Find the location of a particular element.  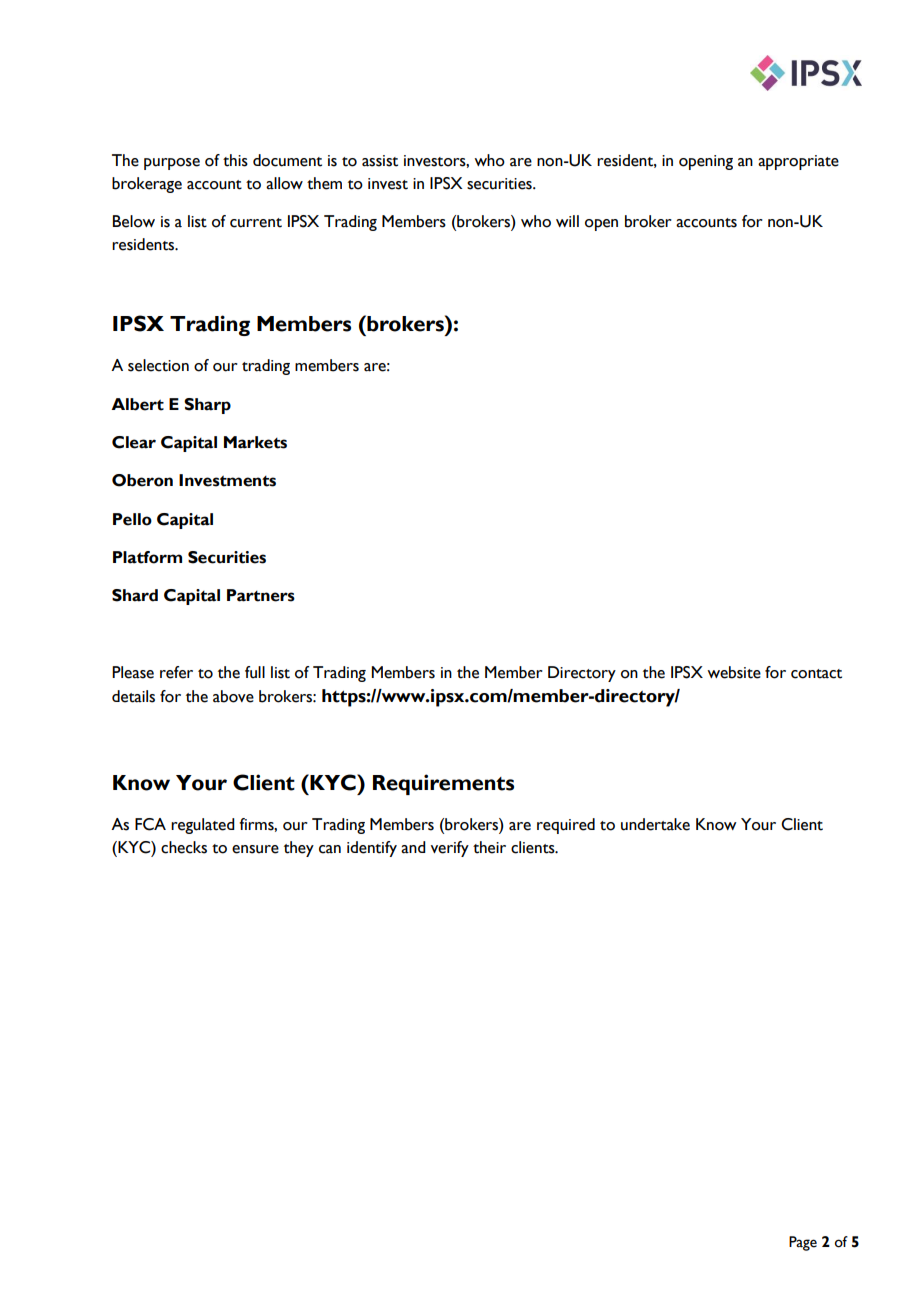

appropriate is located at coordinates (798, 162).
